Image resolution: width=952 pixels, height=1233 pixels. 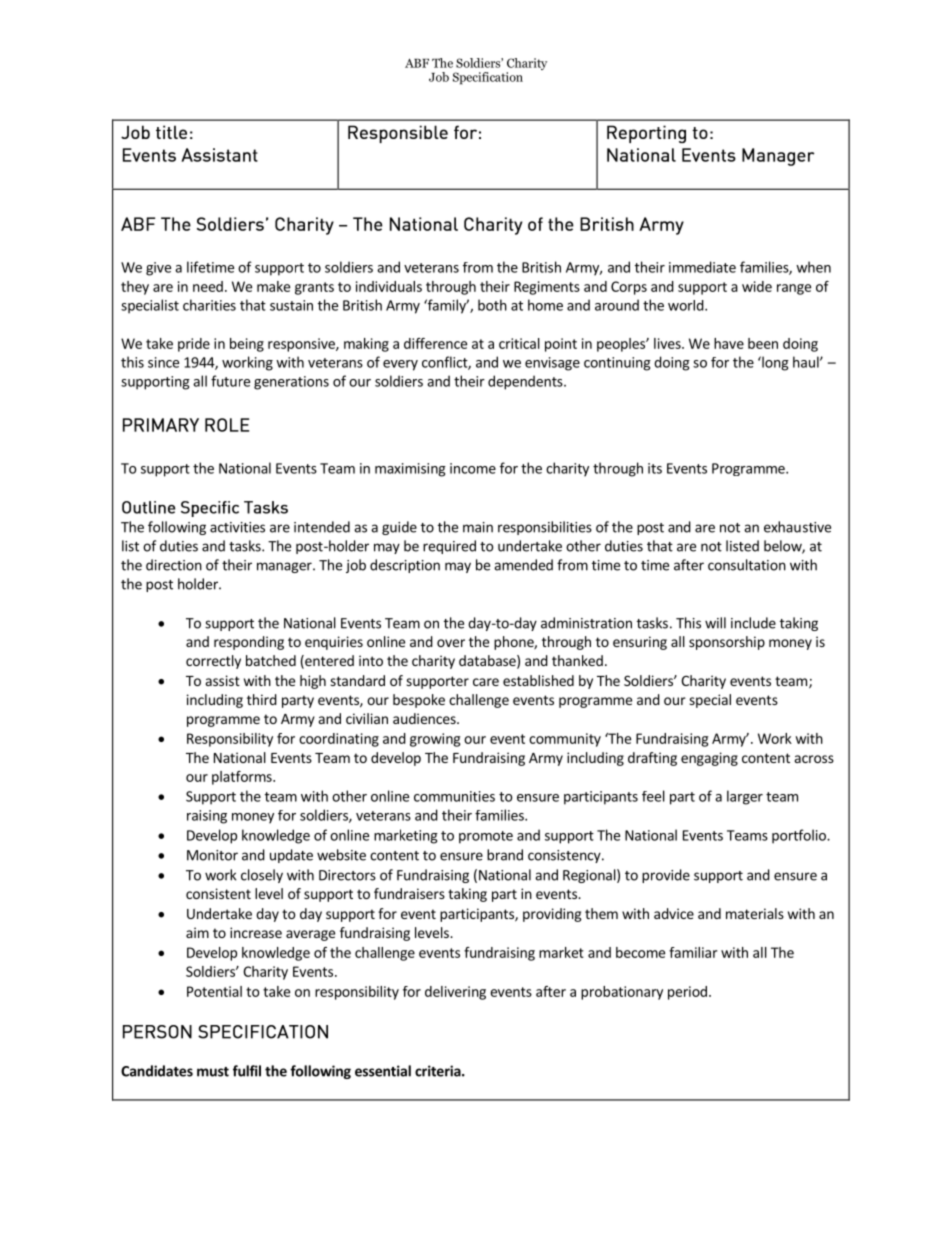 I want to click on direction, so click(x=174, y=565).
